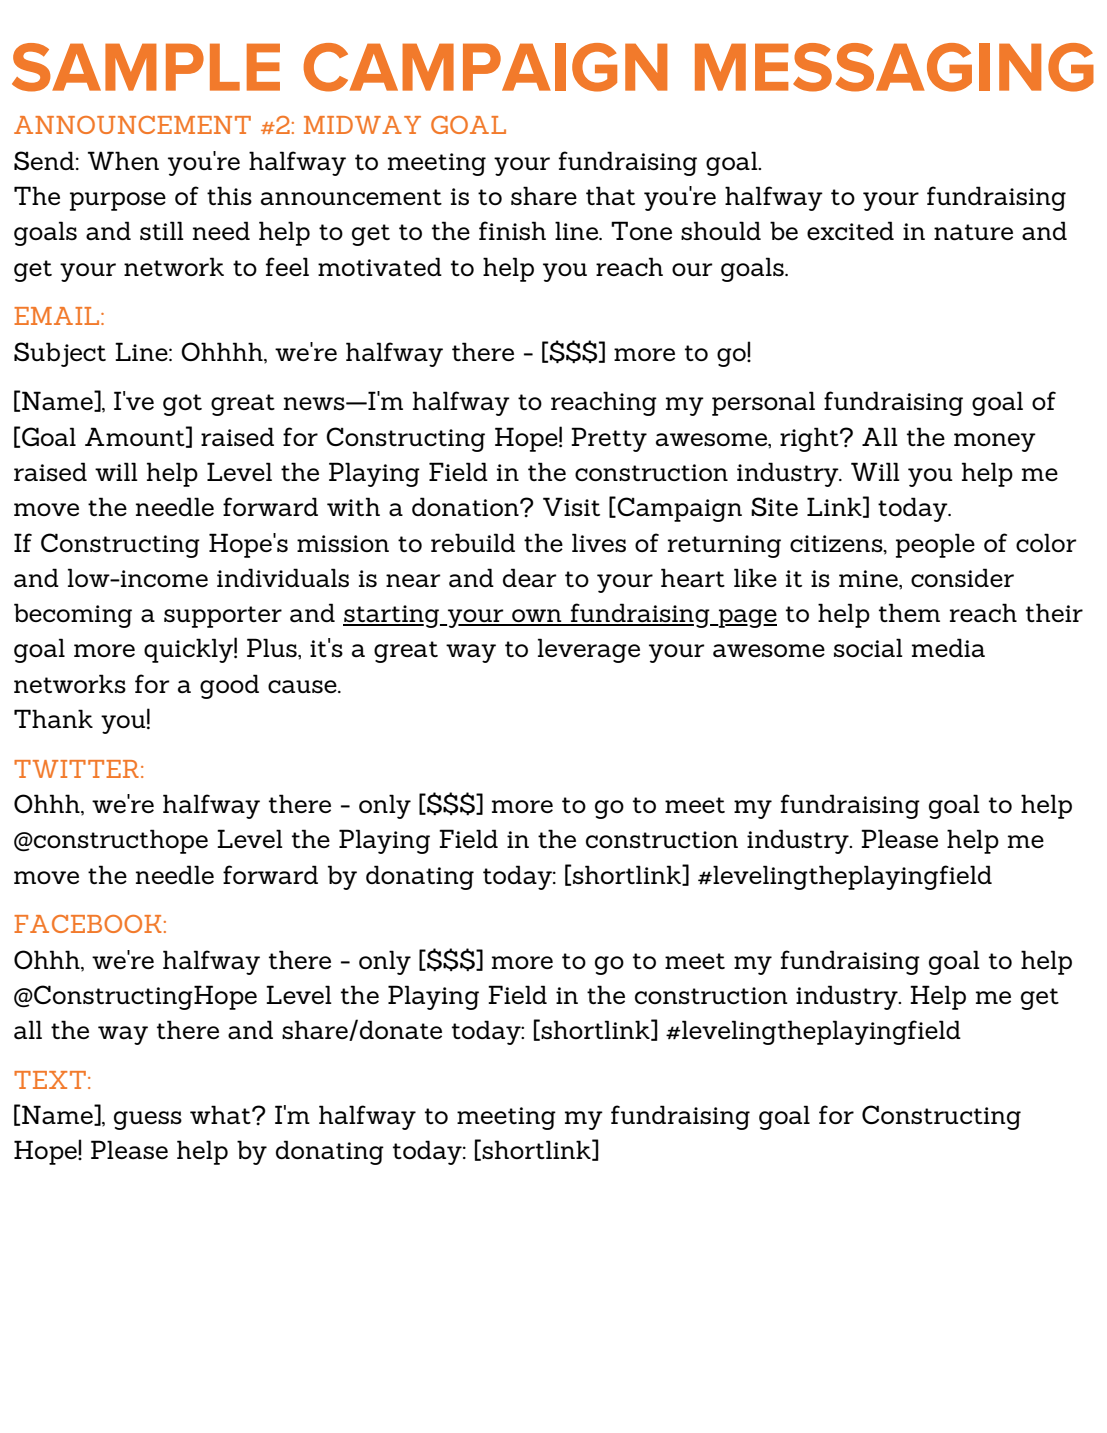  I want to click on leverage, so click(589, 650).
